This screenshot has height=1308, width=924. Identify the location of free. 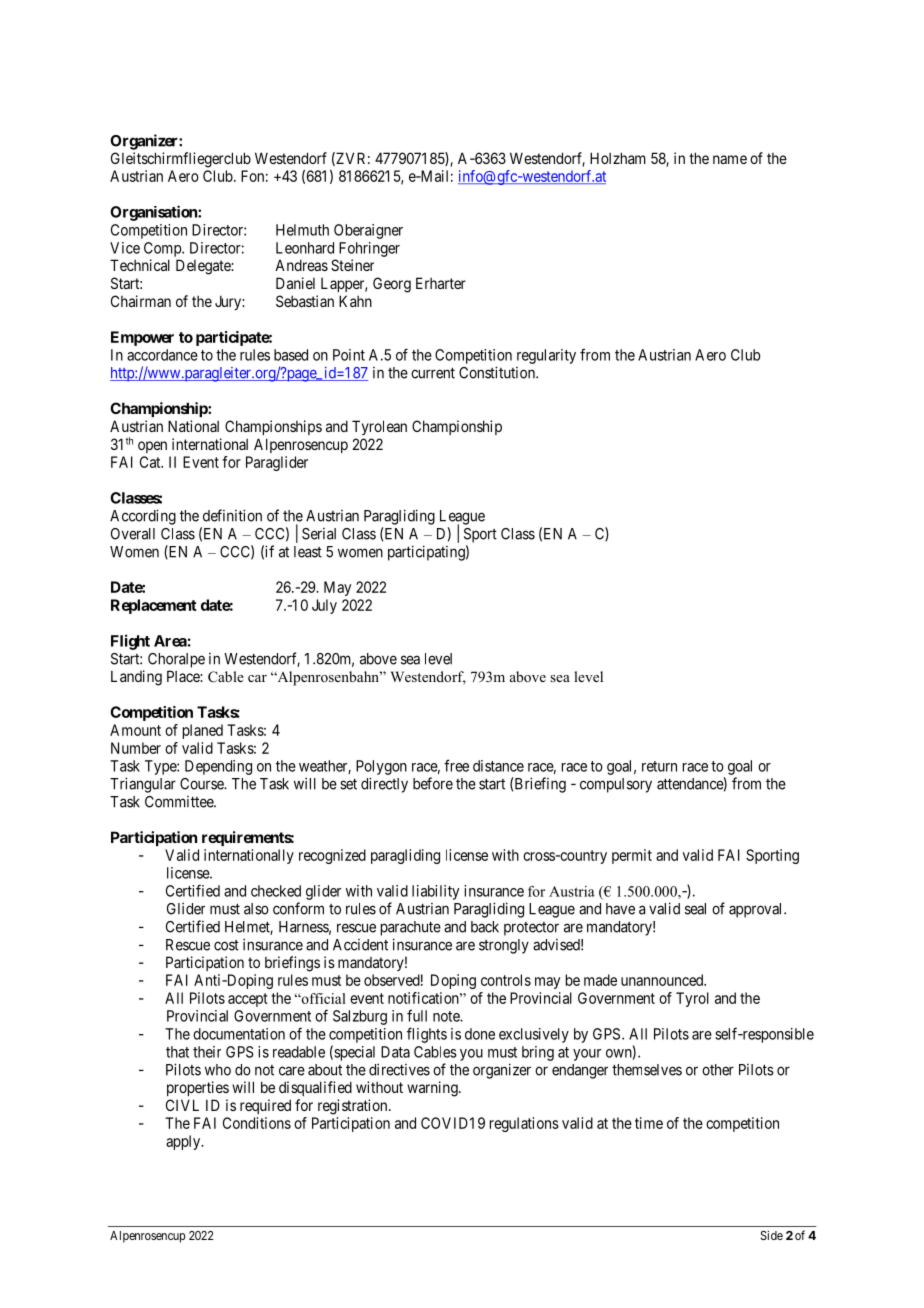
(456, 765).
